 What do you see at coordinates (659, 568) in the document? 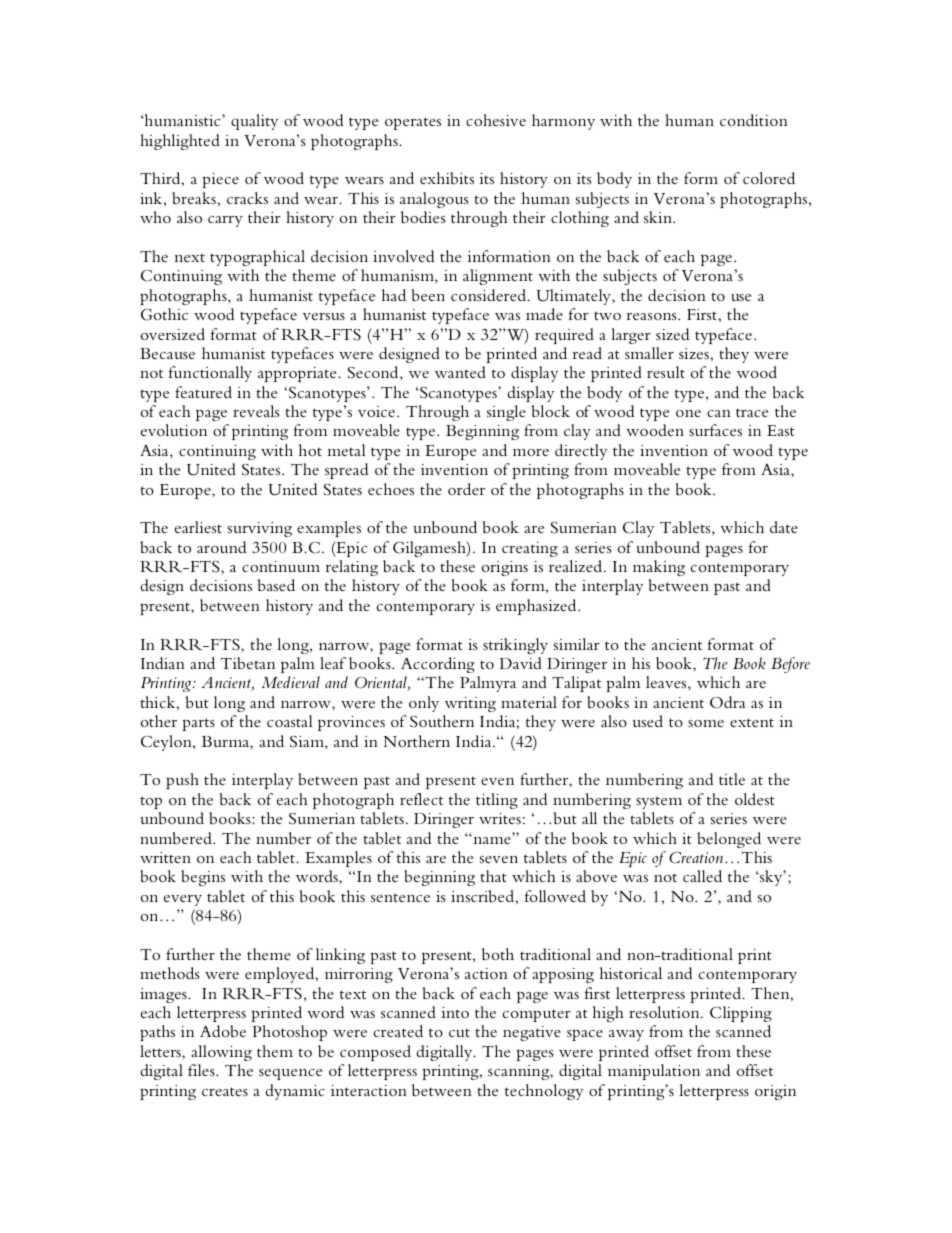
I see `making` at bounding box center [659, 568].
